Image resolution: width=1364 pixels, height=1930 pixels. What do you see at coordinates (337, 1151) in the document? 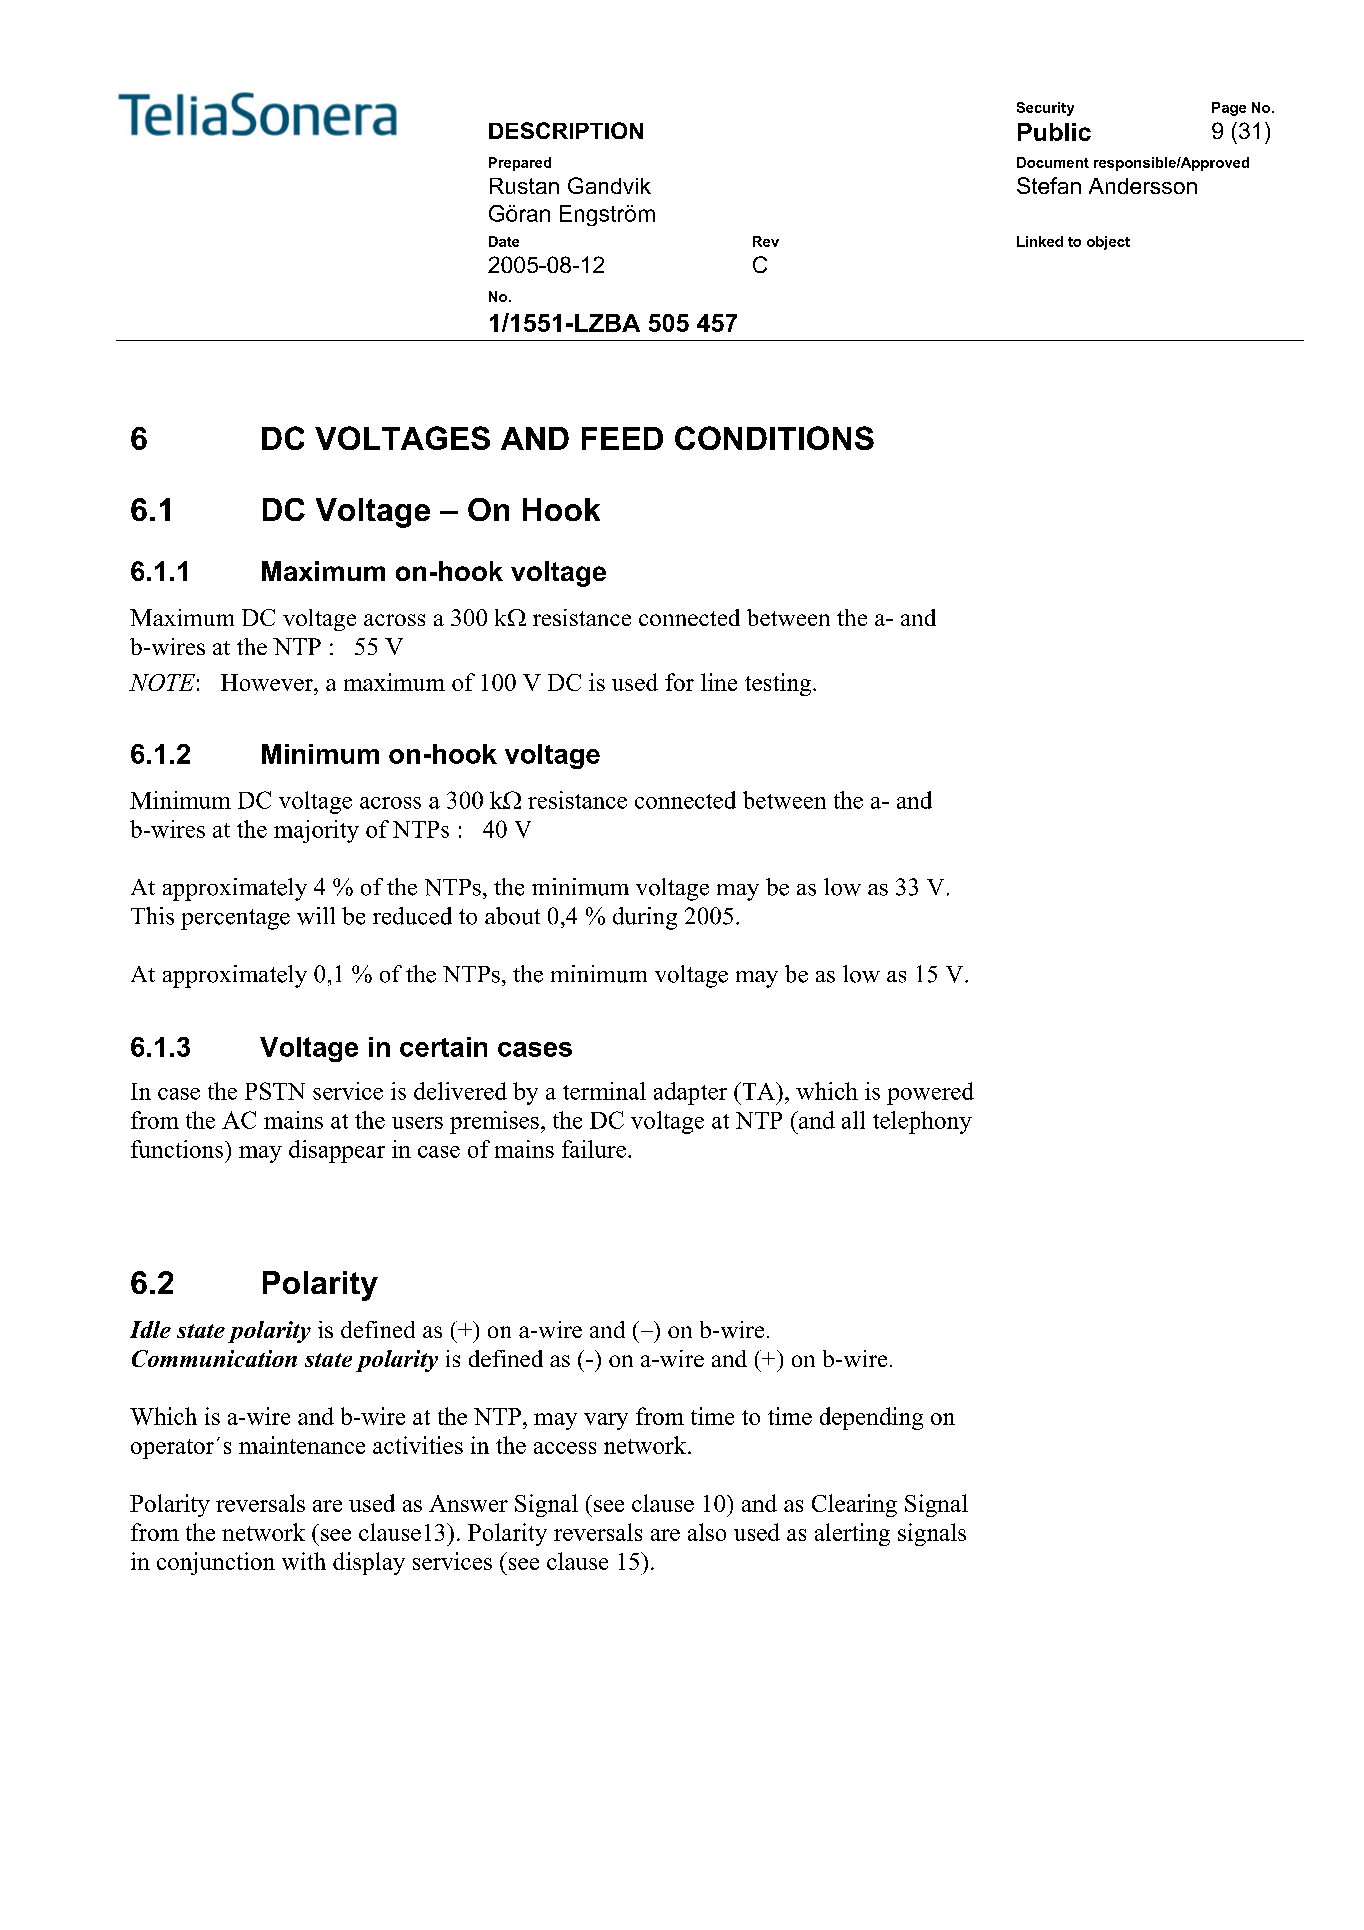
I see `disappear` at bounding box center [337, 1151].
